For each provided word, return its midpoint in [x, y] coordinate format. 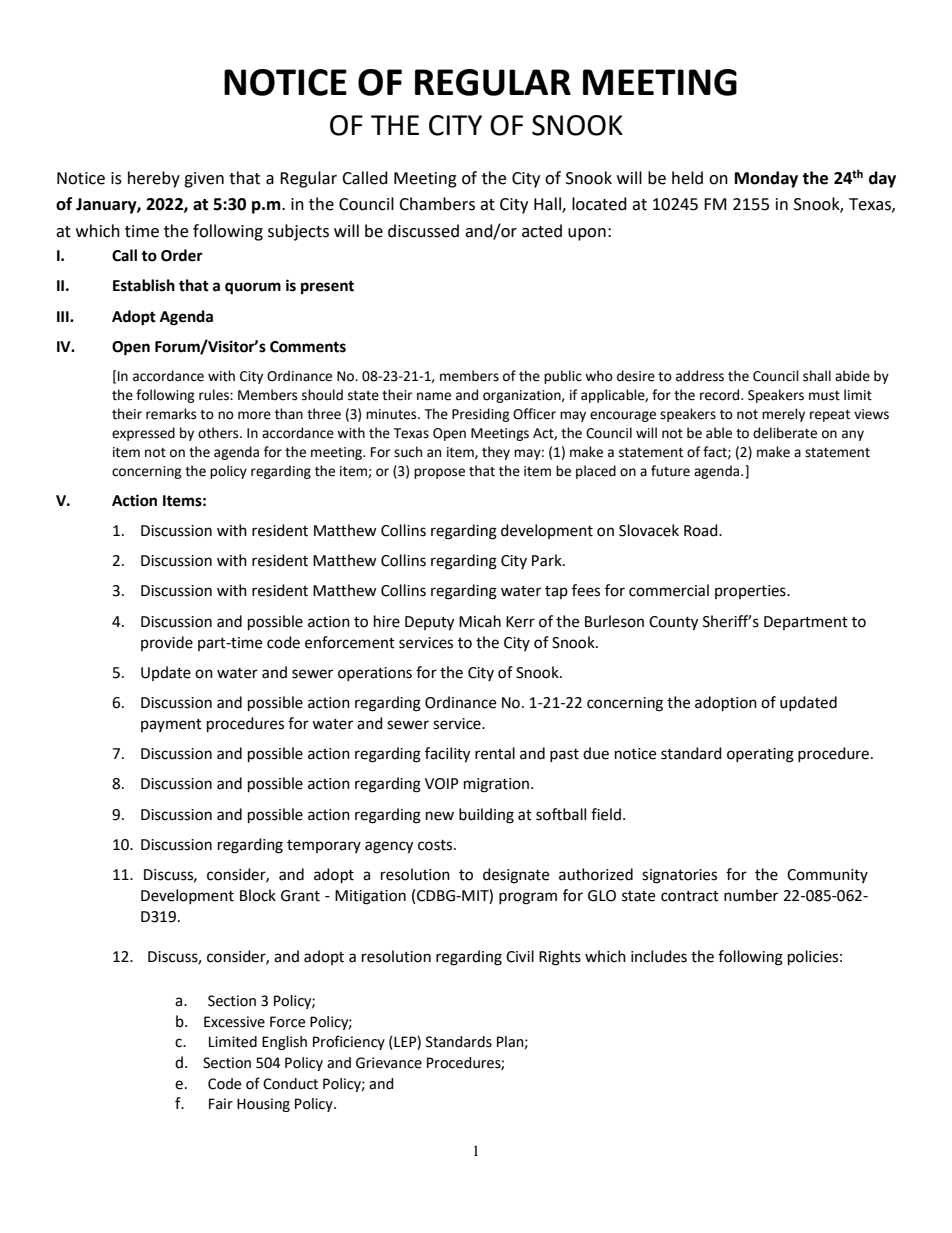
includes [659, 956]
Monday [766, 179]
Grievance [389, 1063]
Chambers [437, 204]
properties [751, 592]
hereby [154, 179]
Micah [480, 621]
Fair [221, 1104]
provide [167, 643]
